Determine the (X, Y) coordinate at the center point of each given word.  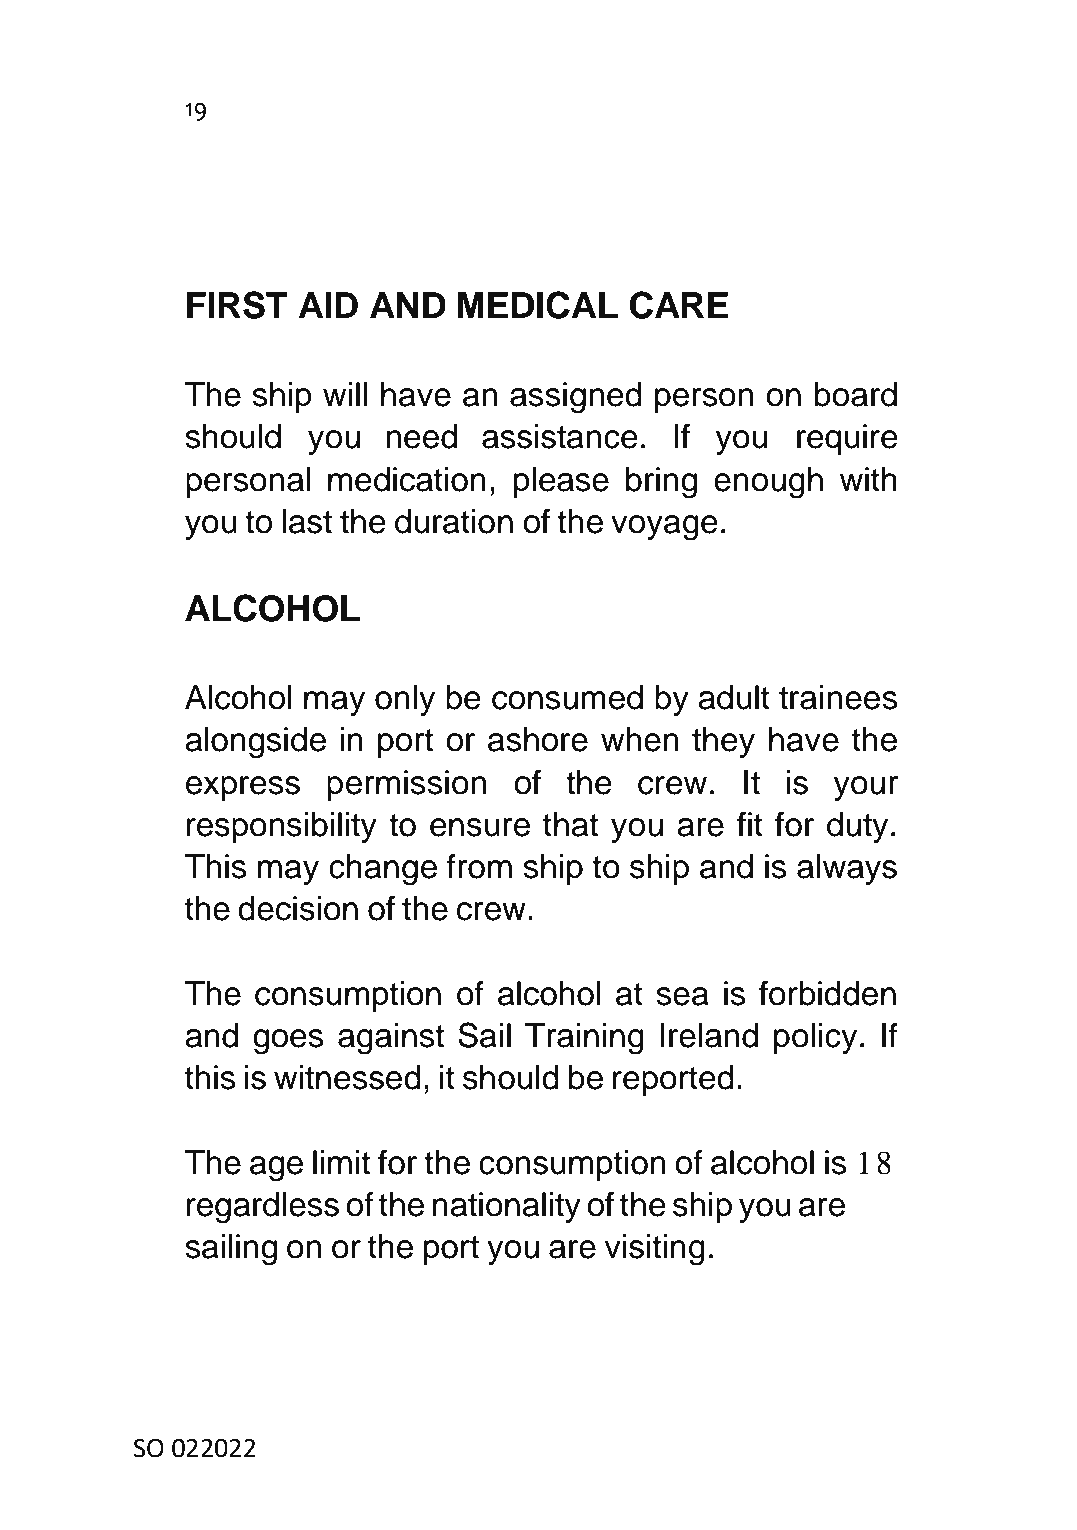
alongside (255, 743)
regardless (263, 1208)
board (856, 394)
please (561, 482)
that (570, 824)
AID (328, 305)
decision (298, 908)
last (307, 521)
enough (768, 483)
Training (584, 1039)
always (847, 869)
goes (288, 1042)
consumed (567, 697)
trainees (838, 697)
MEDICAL (538, 305)
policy (815, 1038)
